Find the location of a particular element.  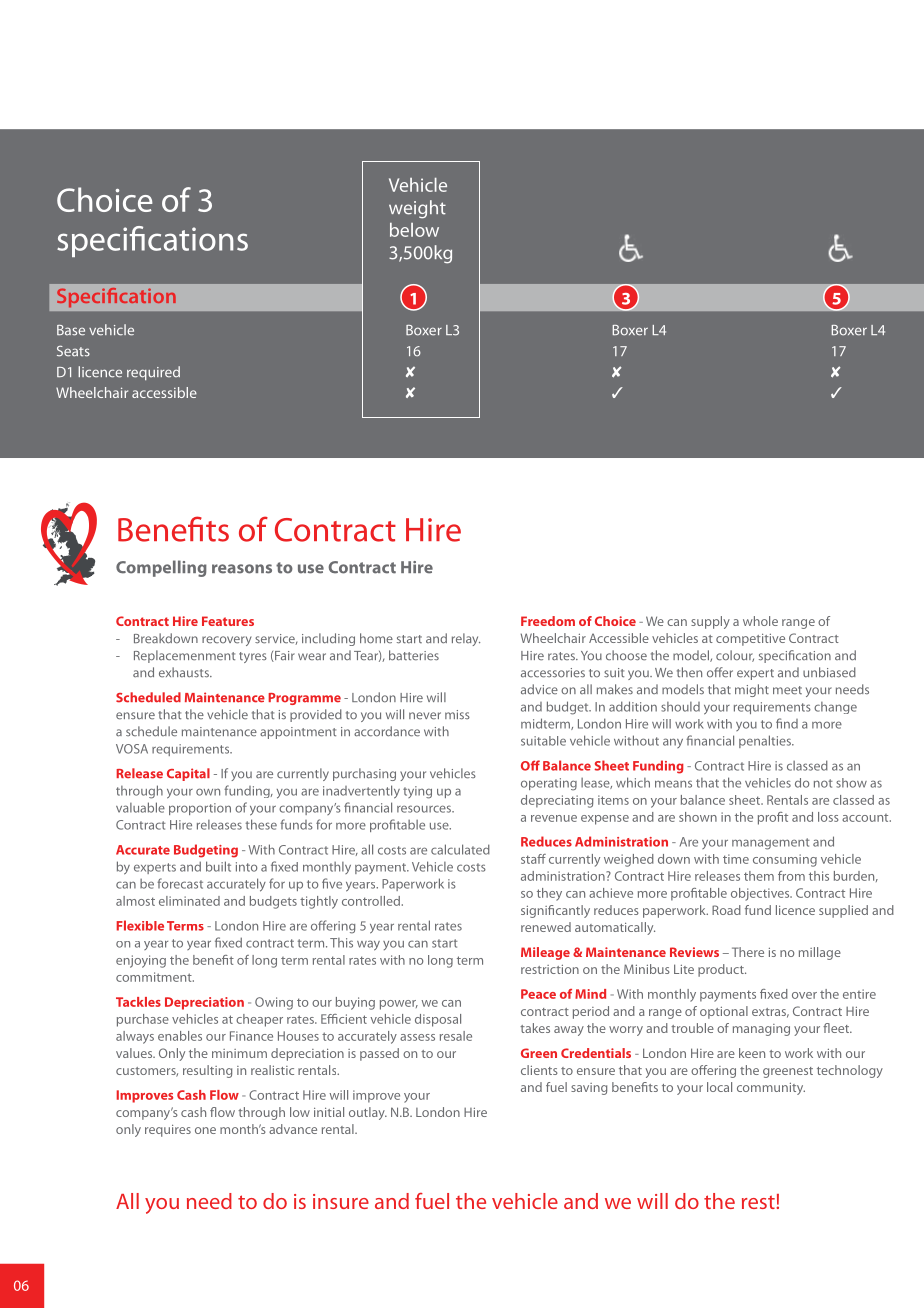

consuming is located at coordinates (785, 860).
